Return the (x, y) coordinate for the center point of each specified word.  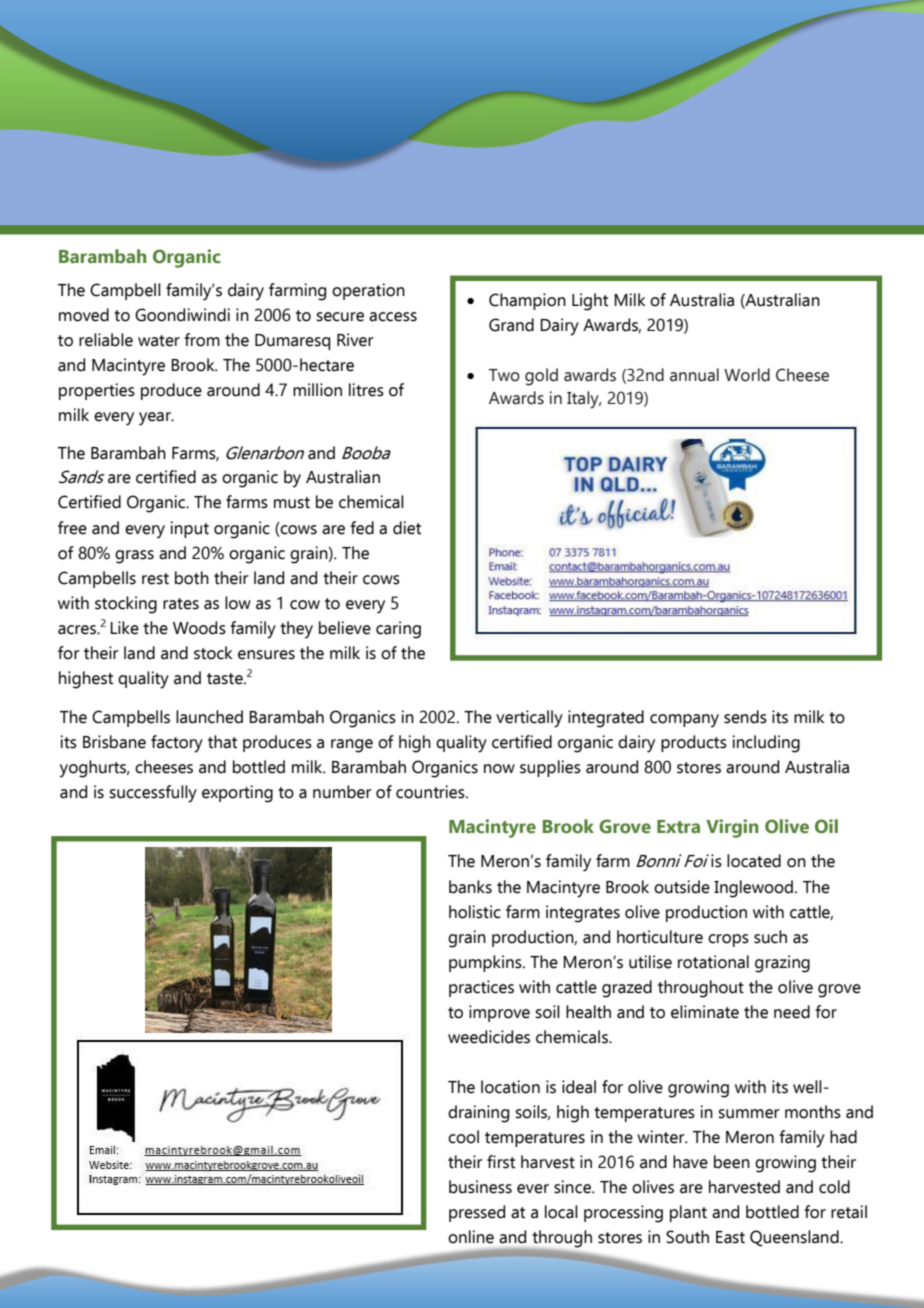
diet (407, 528)
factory (177, 744)
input (189, 529)
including (766, 744)
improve (499, 1013)
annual (694, 375)
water (159, 341)
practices (481, 988)
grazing (782, 964)
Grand (511, 325)
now (499, 769)
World (747, 375)
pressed (477, 1213)
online (471, 1237)
